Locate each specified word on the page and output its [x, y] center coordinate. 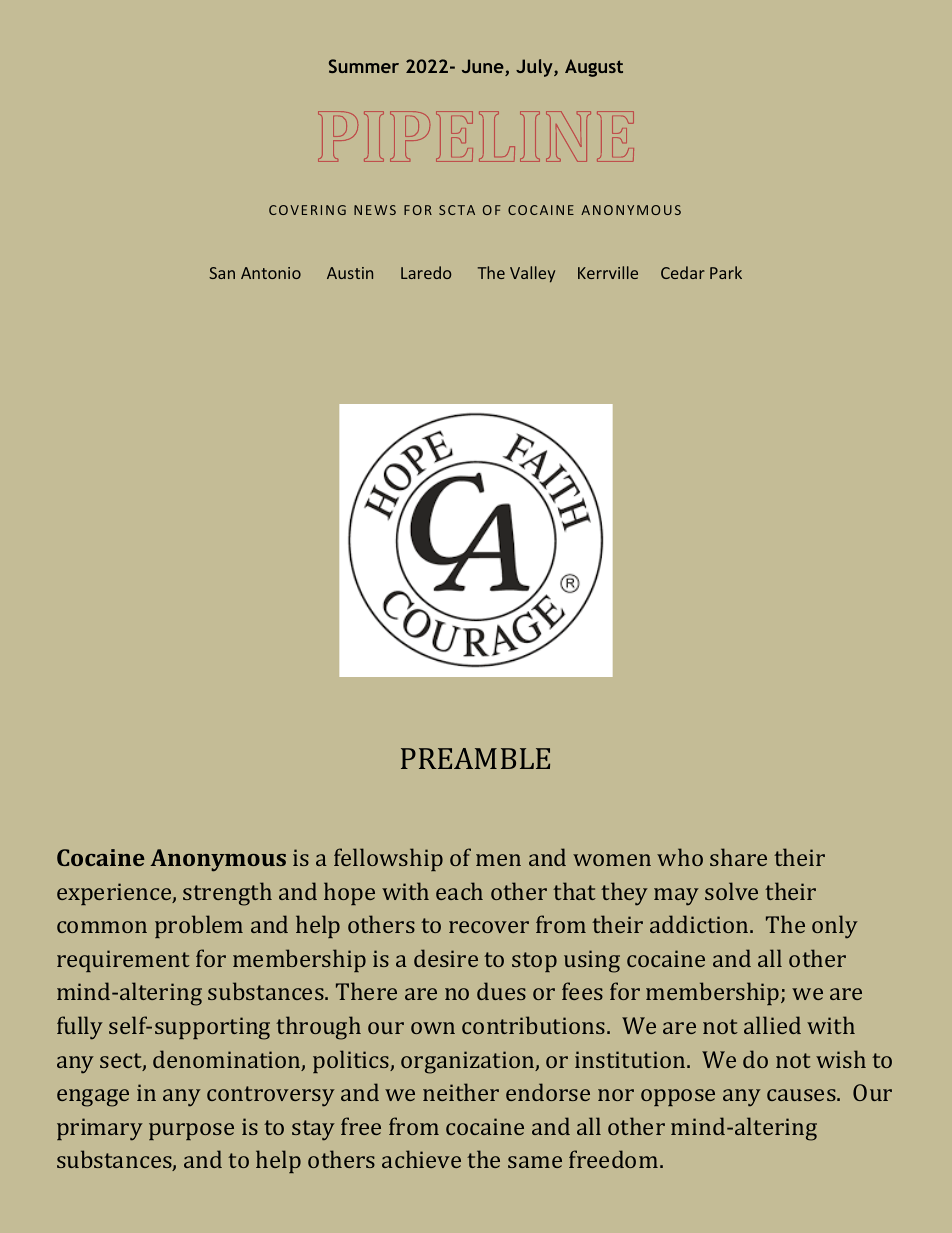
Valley [532, 274]
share [738, 857]
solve [731, 891]
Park [726, 272]
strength [227, 894]
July [535, 68]
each [459, 891]
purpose [191, 1131]
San [222, 273]
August [594, 68]
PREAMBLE [475, 758]
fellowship [388, 859]
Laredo [426, 272]
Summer [364, 66]
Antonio [271, 273]
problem [199, 926]
